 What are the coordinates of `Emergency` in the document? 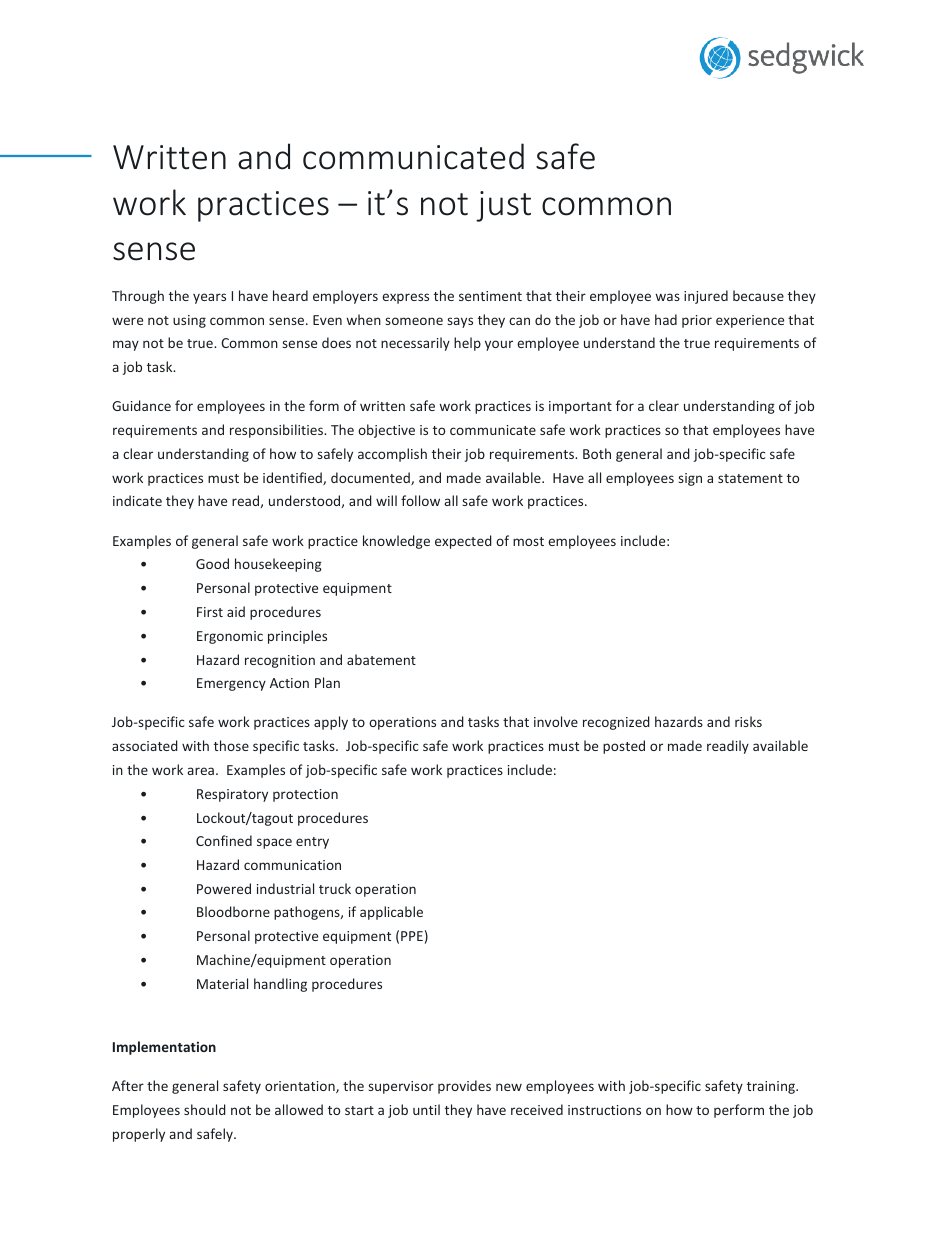 It's located at (231, 684).
